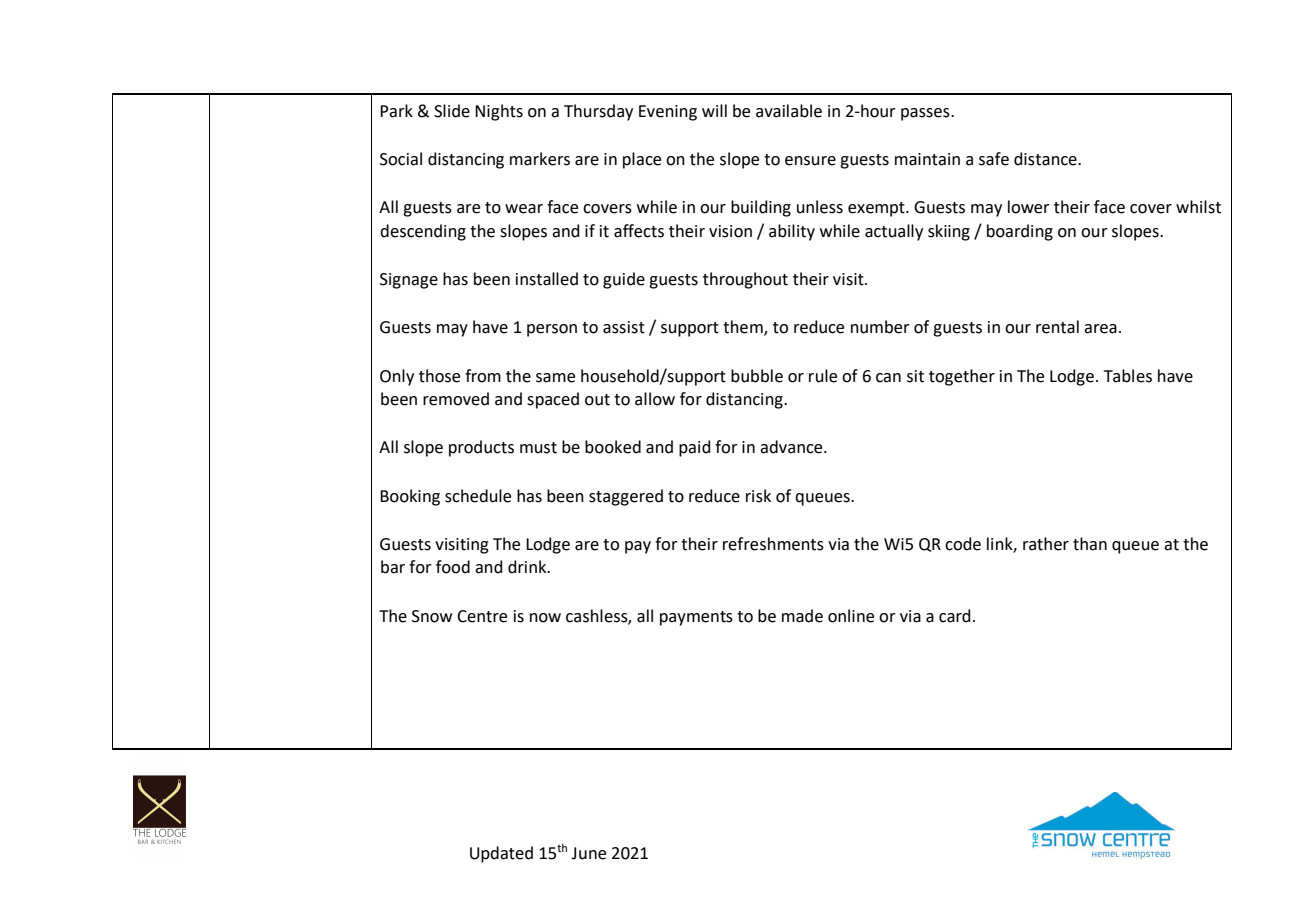 This document has width=1308, height=924. I want to click on Nights, so click(499, 112).
